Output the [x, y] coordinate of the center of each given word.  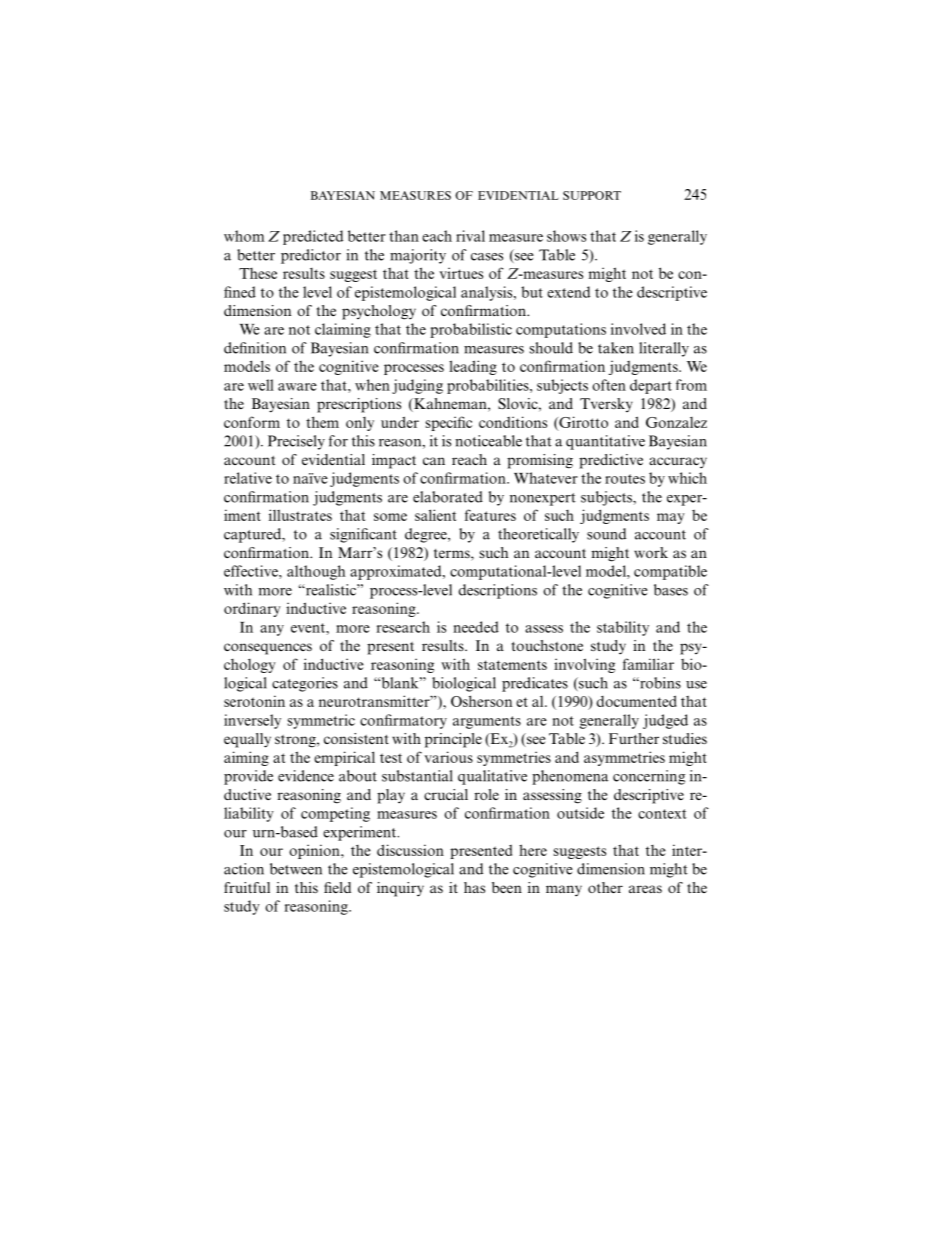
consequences [268, 649]
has [474, 887]
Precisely [296, 442]
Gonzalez [676, 422]
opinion [315, 851]
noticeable [488, 441]
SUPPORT [592, 195]
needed [476, 627]
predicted [313, 237]
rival [470, 236]
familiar [648, 664]
